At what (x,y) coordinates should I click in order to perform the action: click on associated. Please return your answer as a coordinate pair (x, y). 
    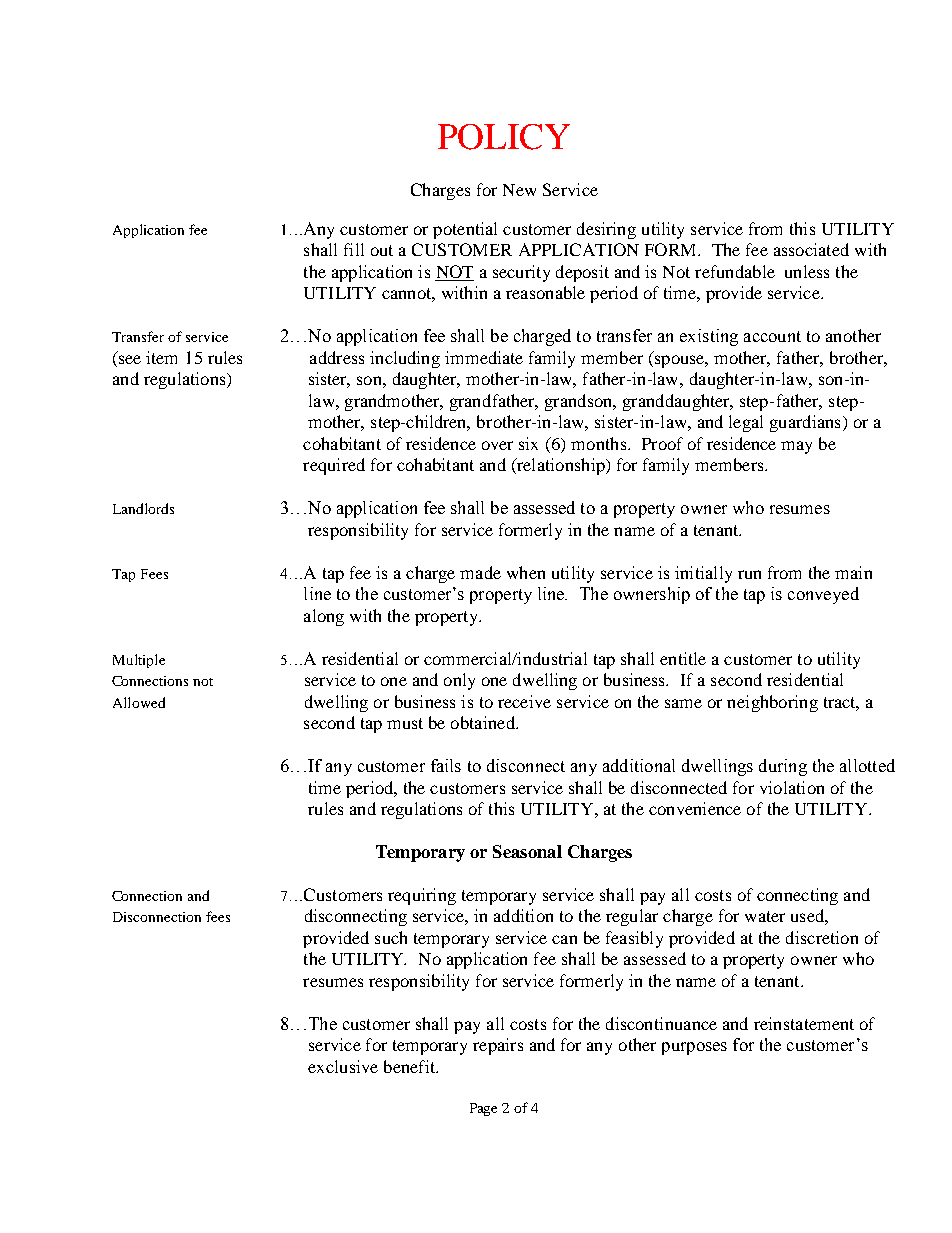
    Looking at the image, I should click on (811, 249).
